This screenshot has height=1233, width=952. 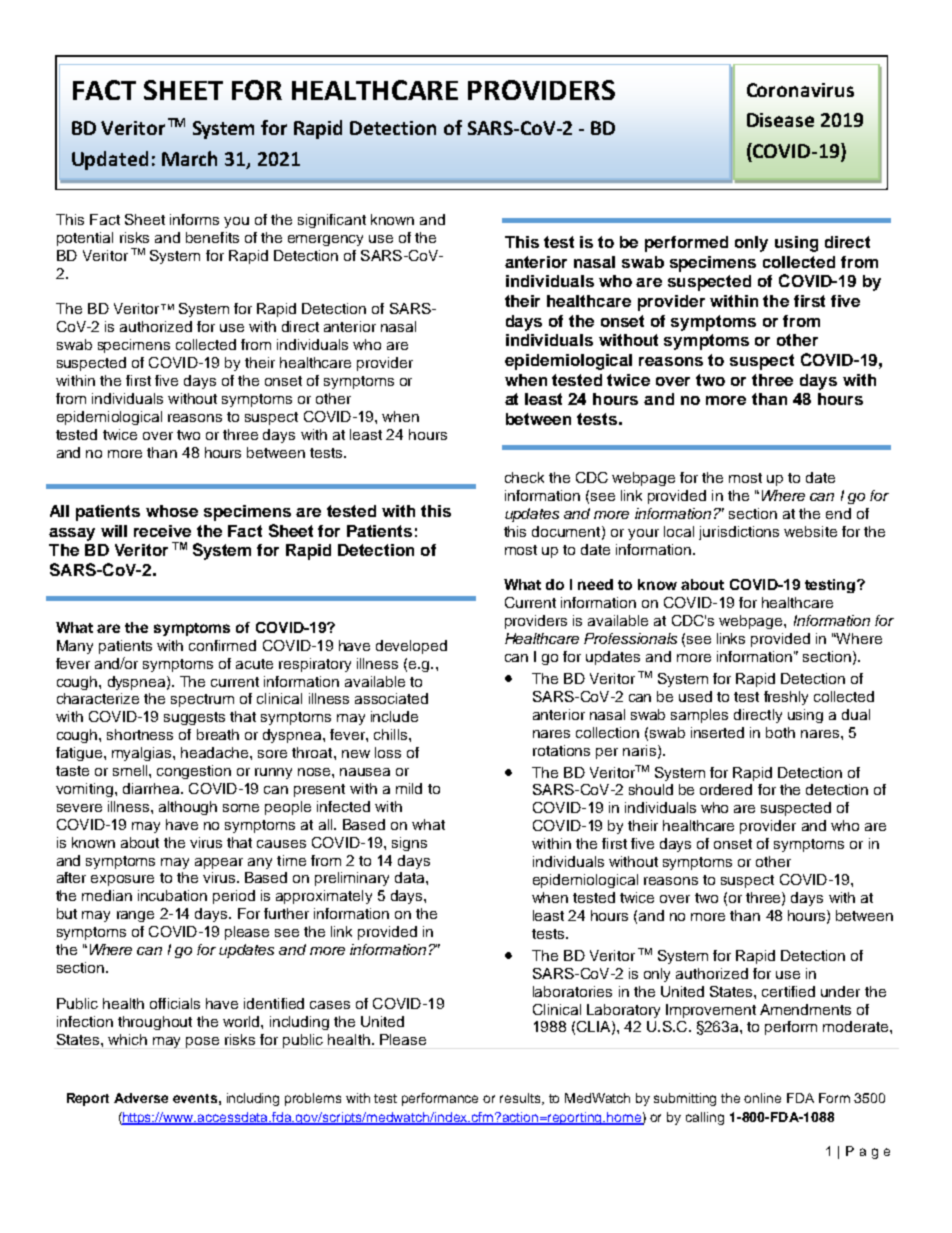 I want to click on Disease, so click(x=780, y=120).
